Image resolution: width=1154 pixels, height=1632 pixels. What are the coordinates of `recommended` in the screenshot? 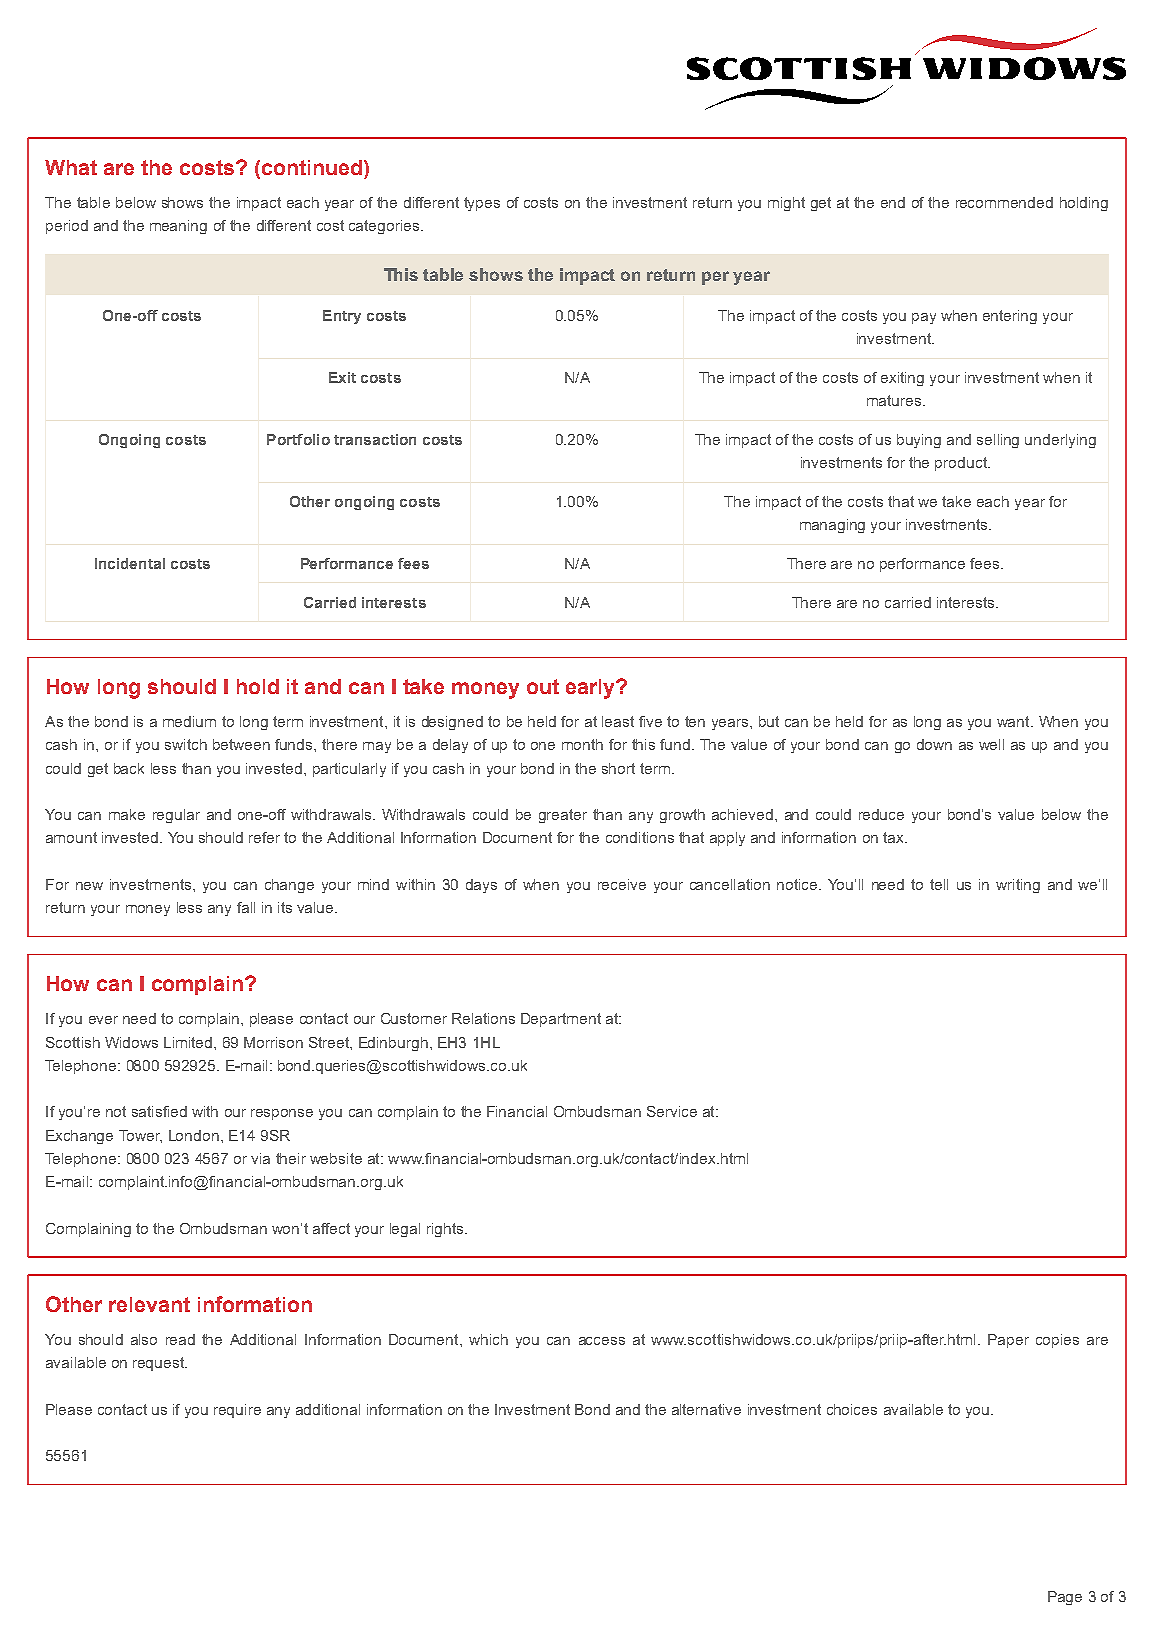 It's located at (1004, 202).
